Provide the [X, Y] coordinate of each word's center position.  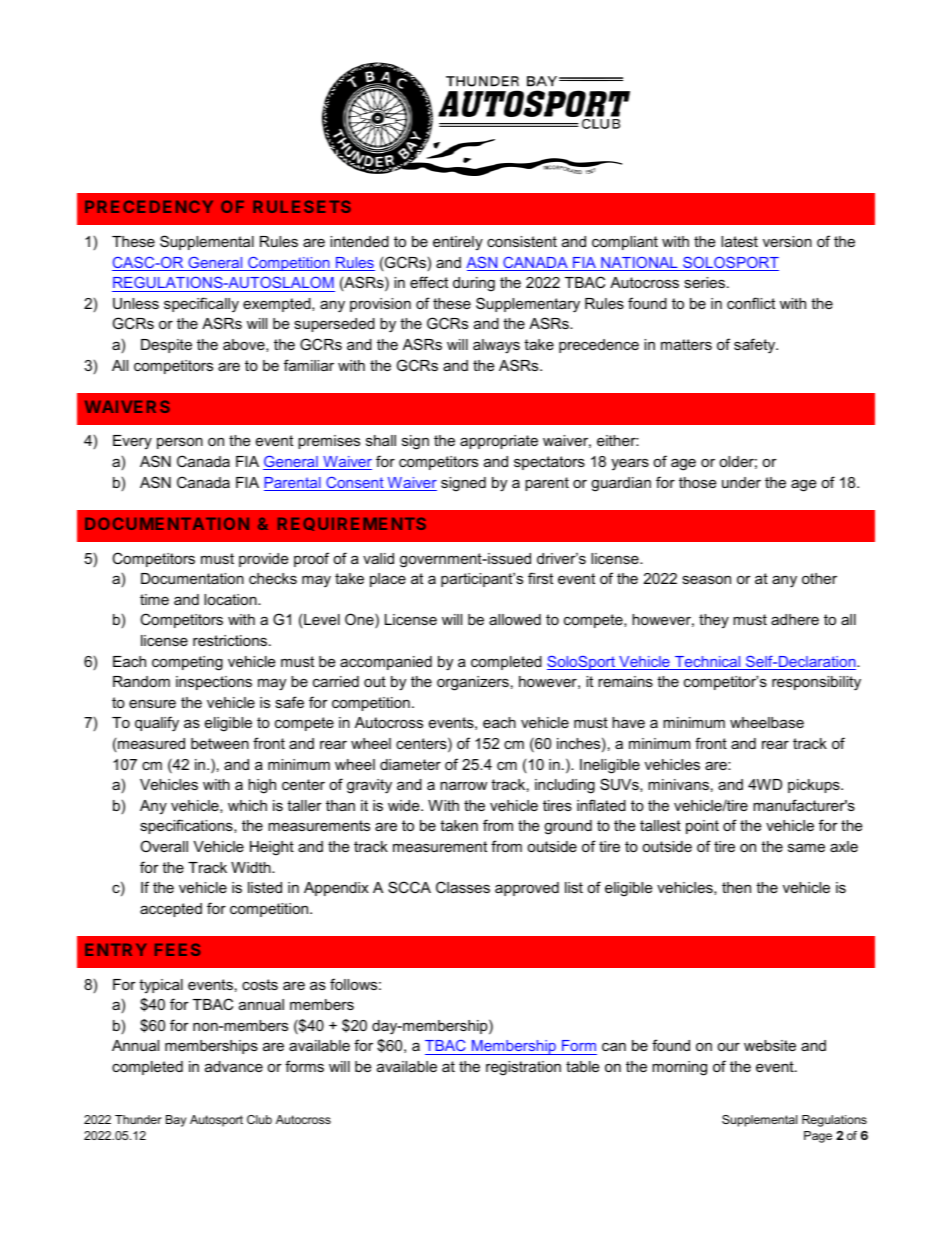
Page [818, 1137]
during [474, 284]
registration [523, 1068]
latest [739, 241]
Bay [176, 1121]
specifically [201, 305]
